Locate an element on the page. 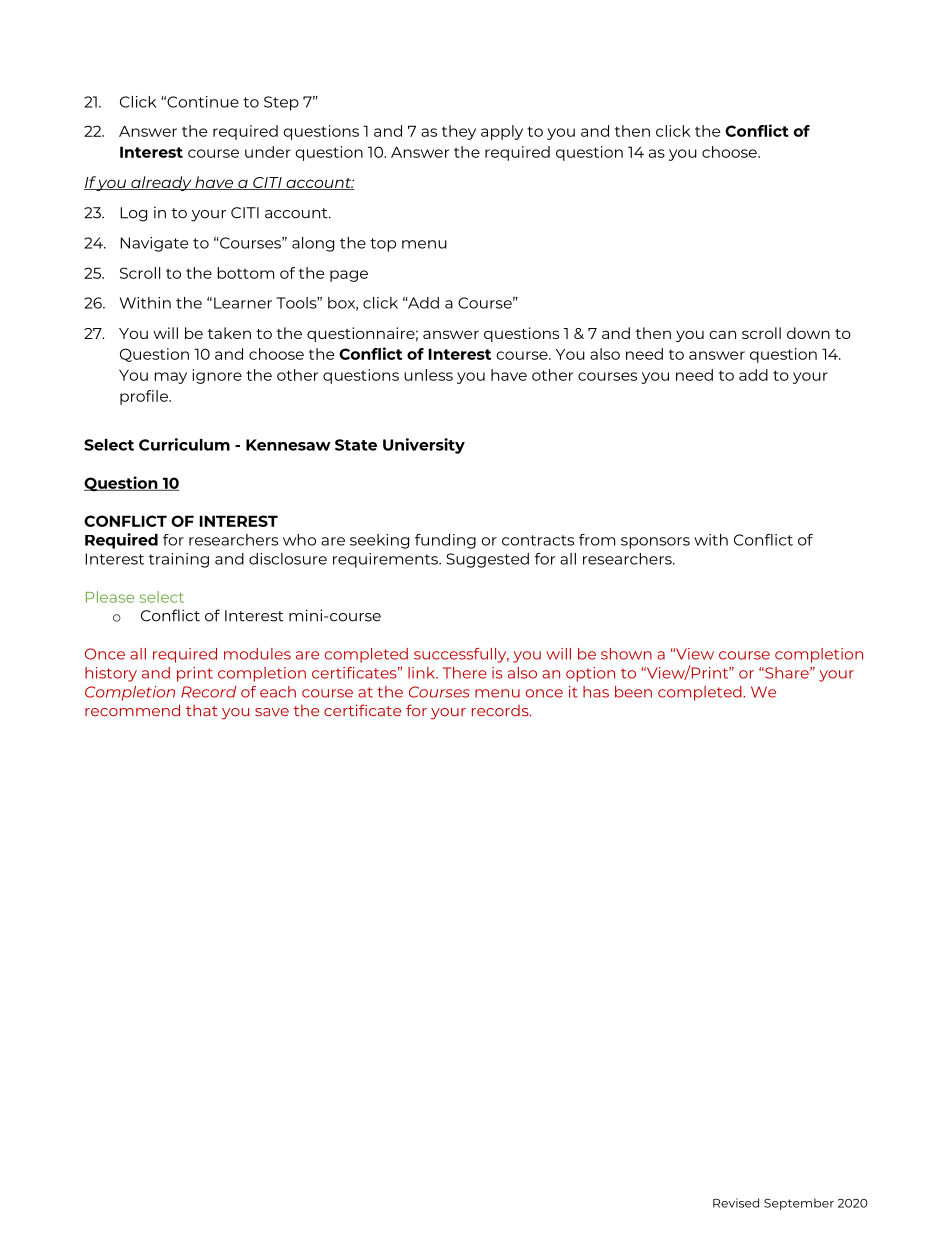  already is located at coordinates (161, 183).
